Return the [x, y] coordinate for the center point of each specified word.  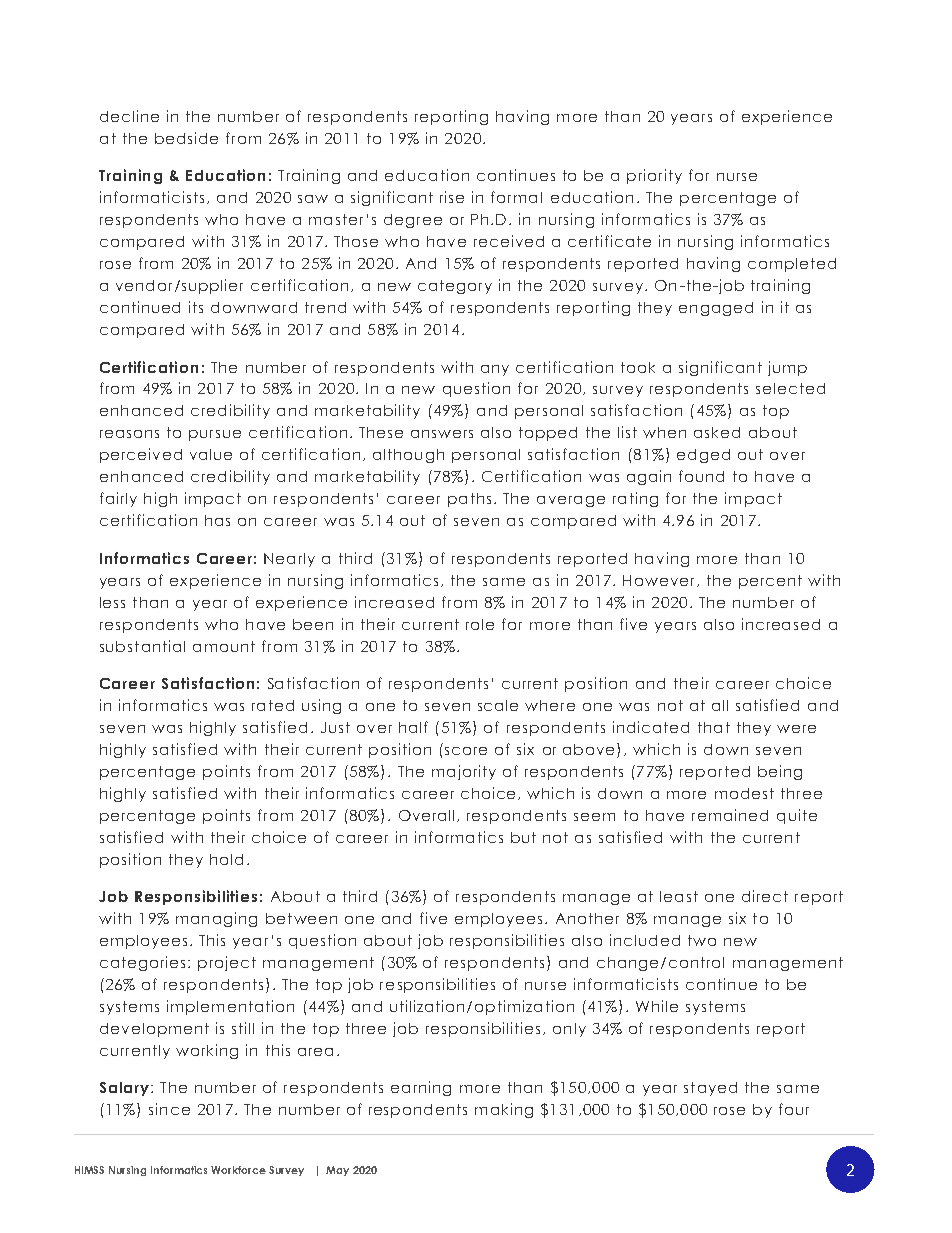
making [504, 1110]
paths [469, 500]
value [211, 454]
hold [226, 859]
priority [654, 176]
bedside [186, 138]
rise [452, 197]
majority [464, 772]
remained [730, 815]
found [701, 476]
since [169, 1109]
